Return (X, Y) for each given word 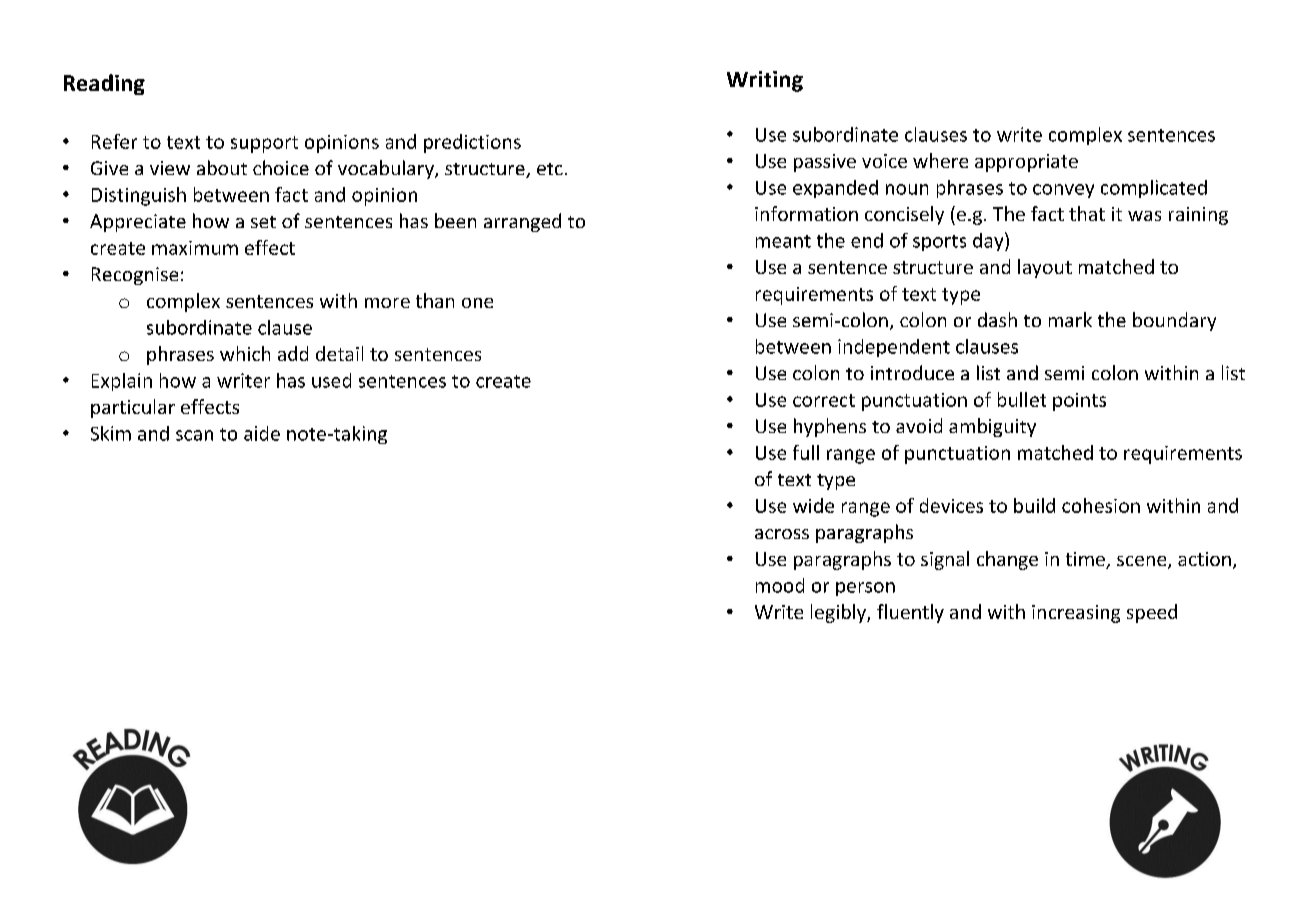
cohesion (1101, 505)
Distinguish (139, 196)
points (1079, 402)
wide (813, 505)
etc (550, 169)
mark (1070, 319)
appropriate (1026, 163)
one (477, 303)
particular (133, 408)
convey (1063, 191)
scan (194, 435)
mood (780, 585)
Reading (104, 84)
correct (824, 400)
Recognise (135, 276)
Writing (765, 81)
